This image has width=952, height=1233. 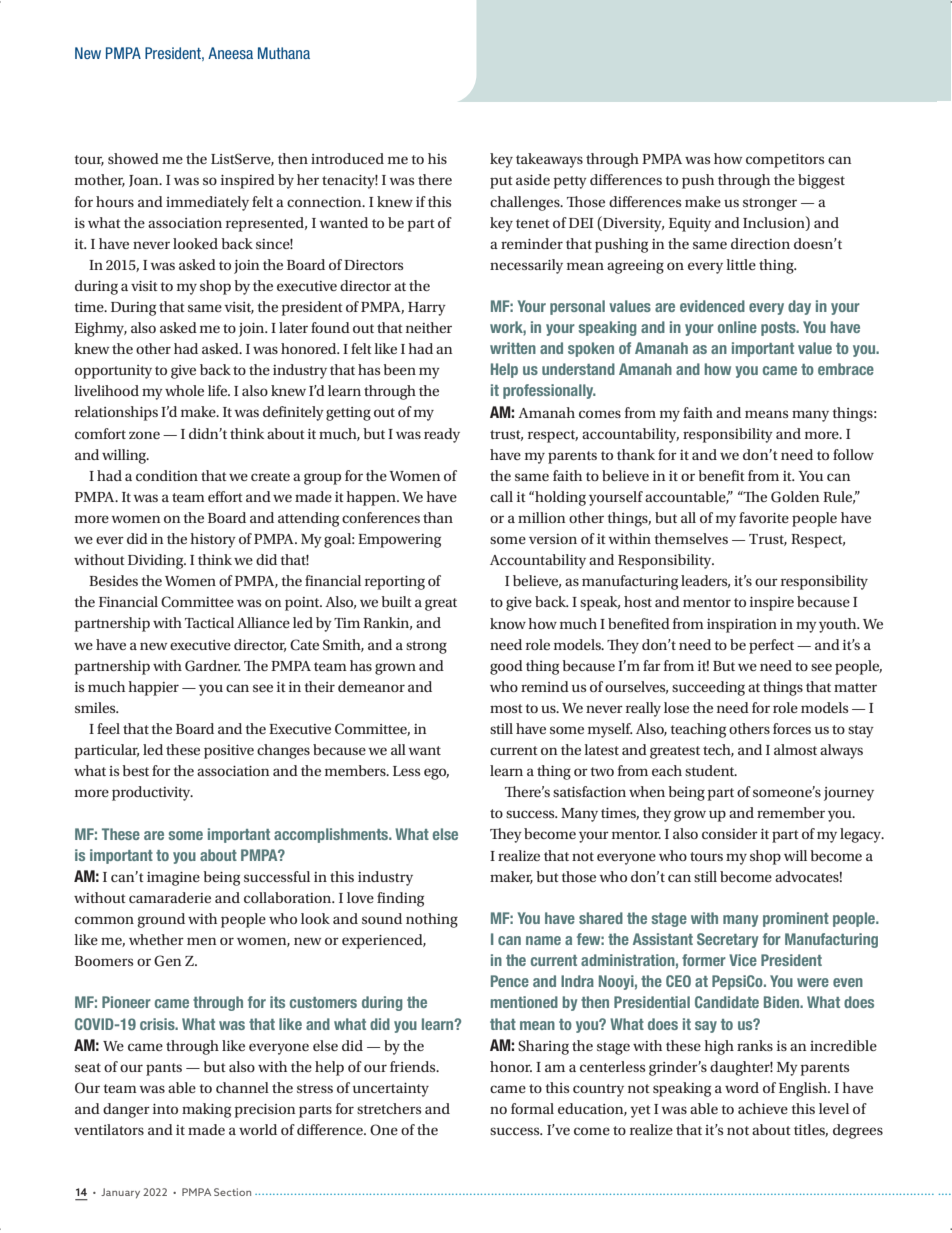 What do you see at coordinates (213, 540) in the image?
I see `history` at bounding box center [213, 540].
